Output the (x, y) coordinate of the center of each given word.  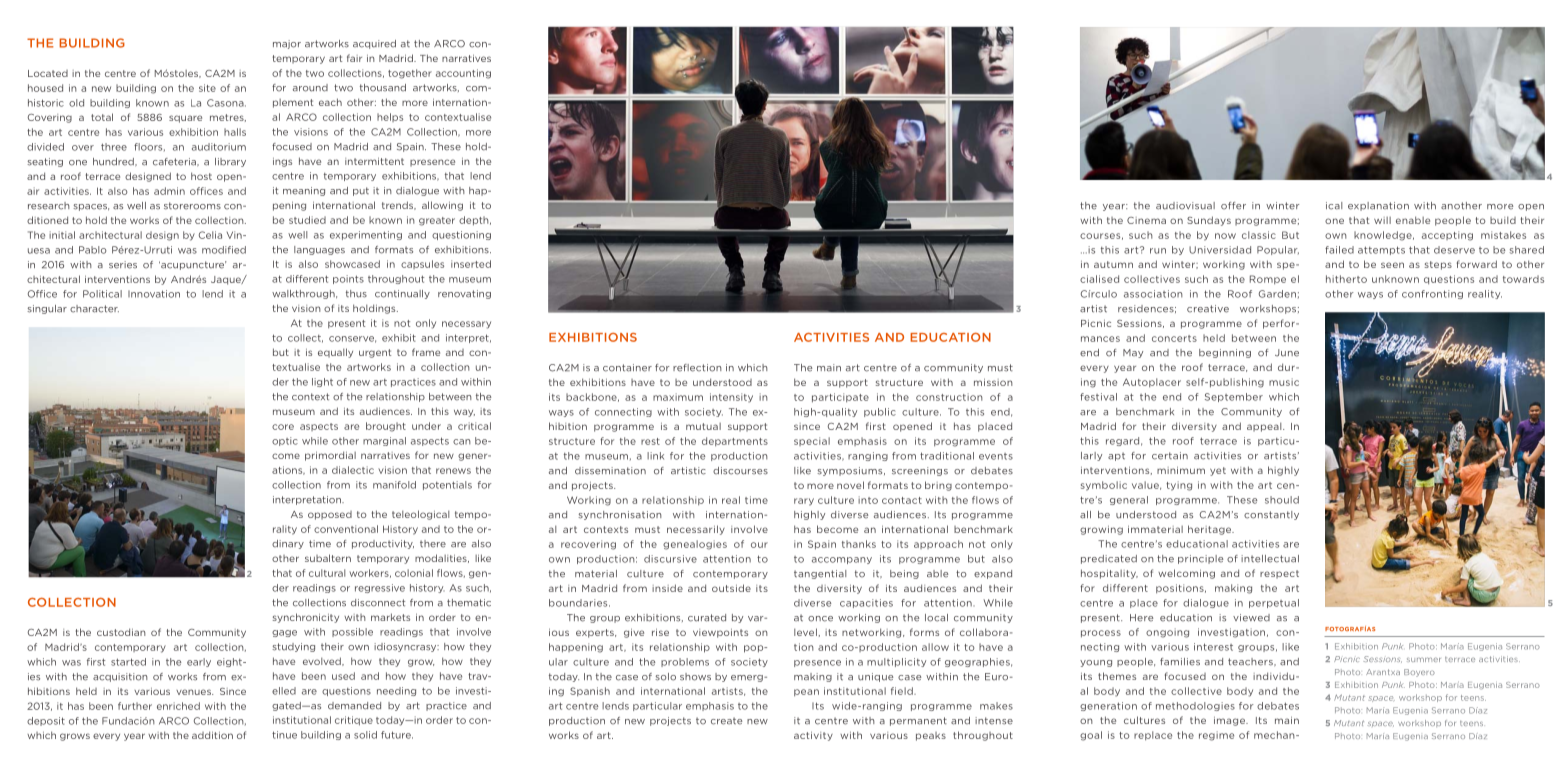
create (726, 721)
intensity (731, 398)
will (1382, 220)
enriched (178, 706)
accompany (842, 560)
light (322, 382)
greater (437, 221)
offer (1233, 206)
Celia (210, 235)
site (207, 88)
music (1284, 382)
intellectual (1270, 559)
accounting (463, 74)
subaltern (328, 558)
